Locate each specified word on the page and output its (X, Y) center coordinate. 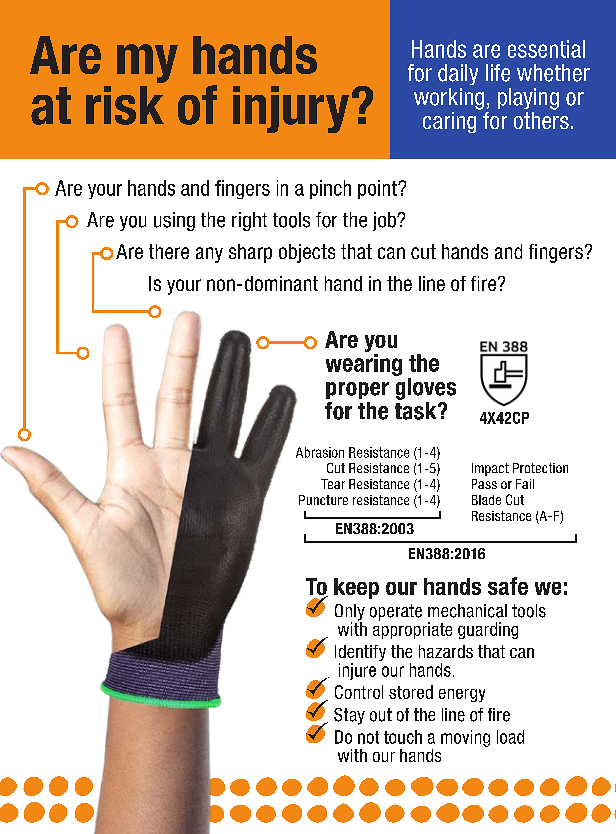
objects (307, 253)
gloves (426, 389)
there (169, 251)
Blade (486, 500)
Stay (349, 716)
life (498, 73)
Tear (333, 484)
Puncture (323, 500)
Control (359, 692)
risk (125, 105)
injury (291, 109)
